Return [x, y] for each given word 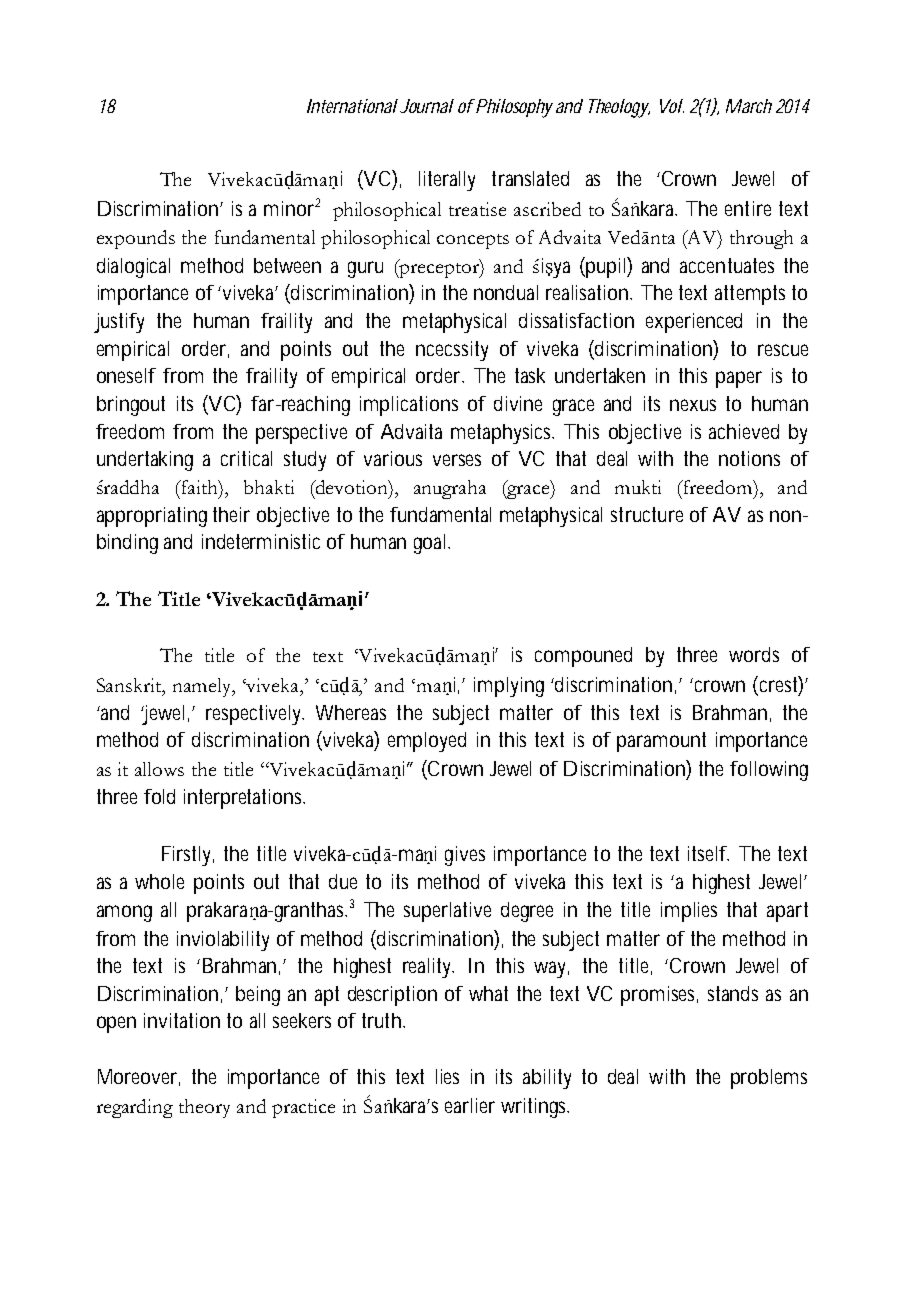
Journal [427, 106]
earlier [470, 1105]
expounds [136, 239]
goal [429, 544]
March [749, 106]
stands [733, 993]
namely [203, 687]
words [754, 654]
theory [204, 1108]
